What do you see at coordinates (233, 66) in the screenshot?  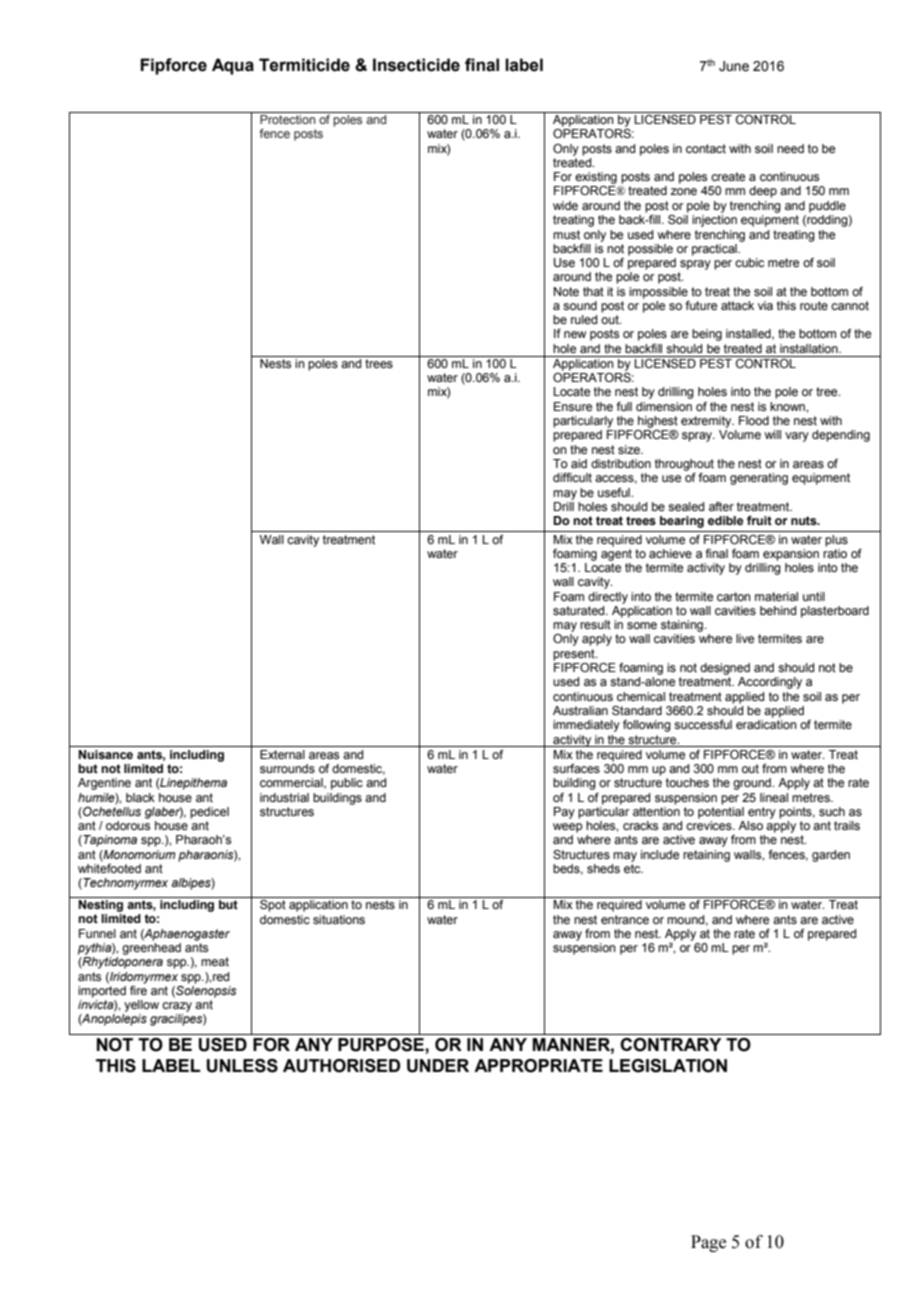 I see `Aqua` at bounding box center [233, 66].
